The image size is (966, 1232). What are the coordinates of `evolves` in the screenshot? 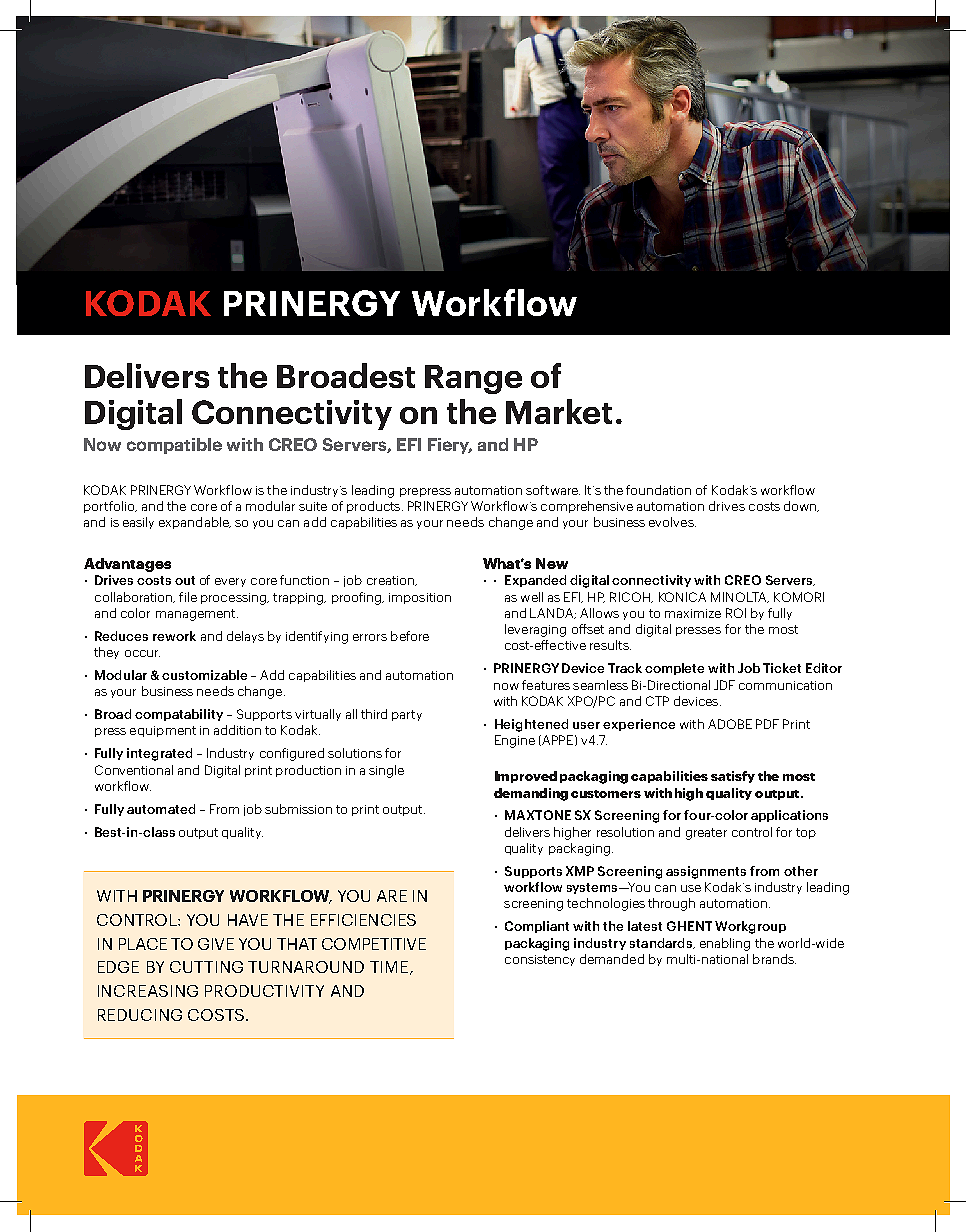 It's located at (672, 522).
